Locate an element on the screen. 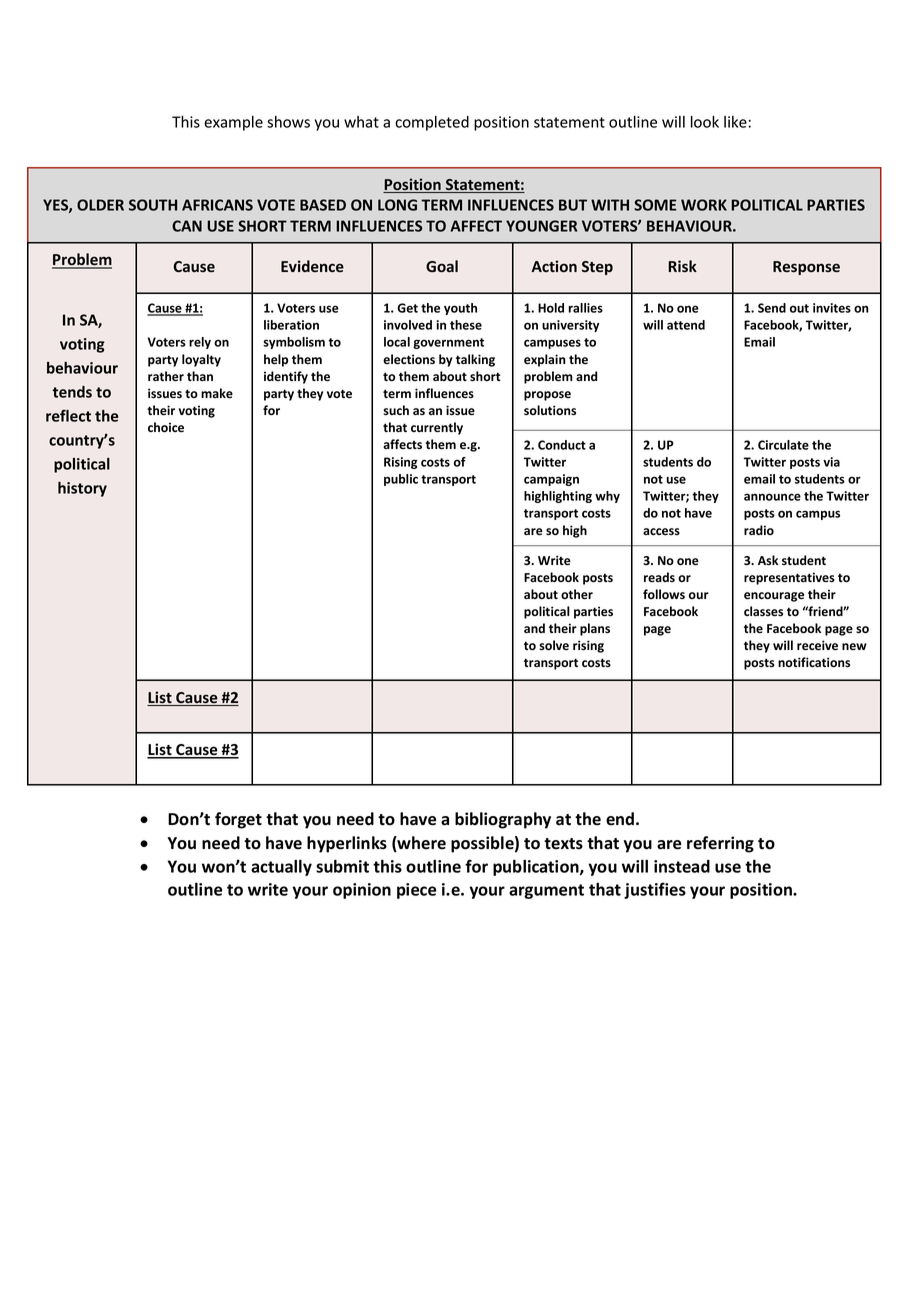 The height and width of the screenshot is (1309, 924). youth is located at coordinates (460, 309).
